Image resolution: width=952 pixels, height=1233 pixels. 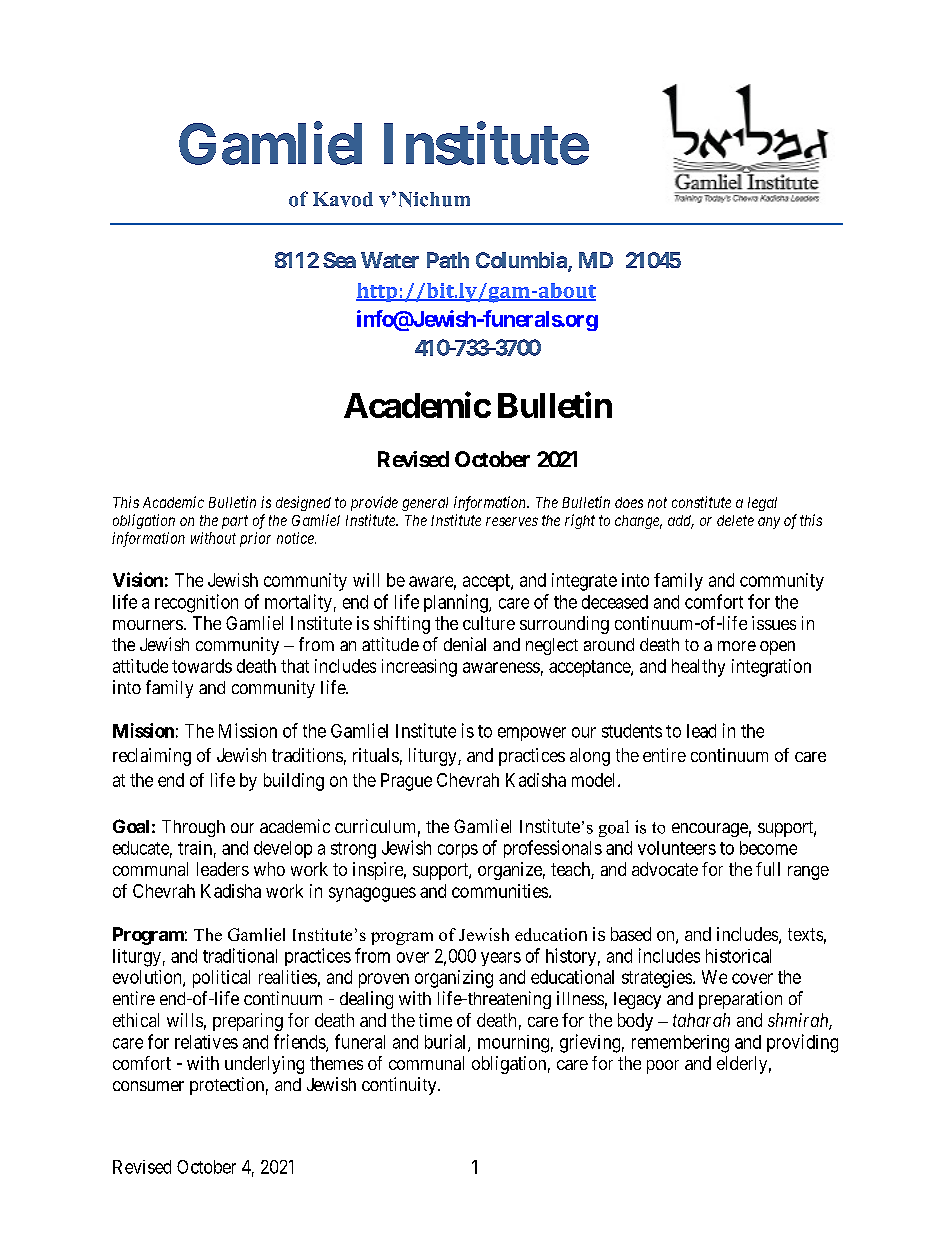 I want to click on burial, so click(x=447, y=1042).
